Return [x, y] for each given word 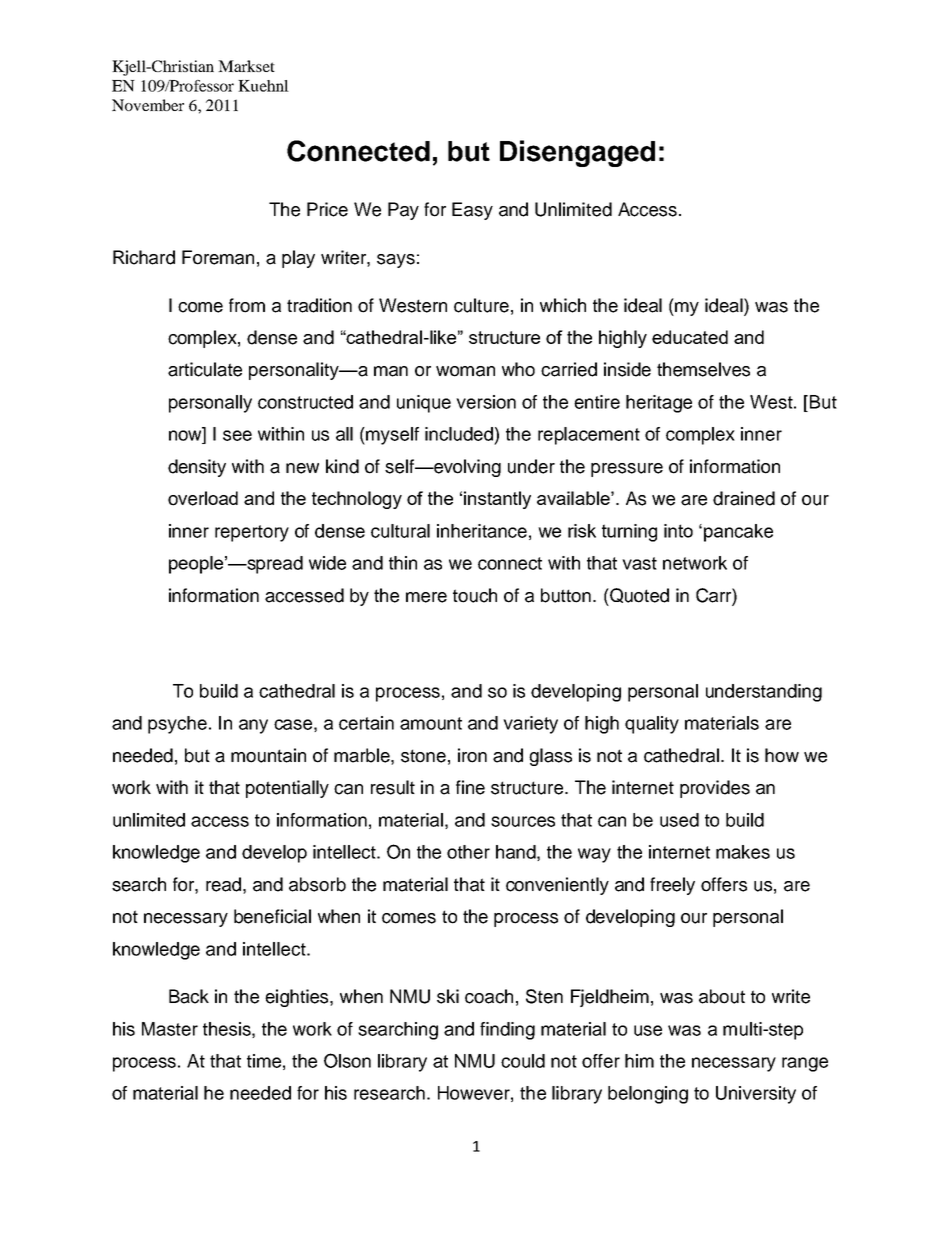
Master [170, 1029]
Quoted [638, 597]
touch [475, 595]
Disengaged [577, 153]
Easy [472, 211]
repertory [252, 533]
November [148, 105]
